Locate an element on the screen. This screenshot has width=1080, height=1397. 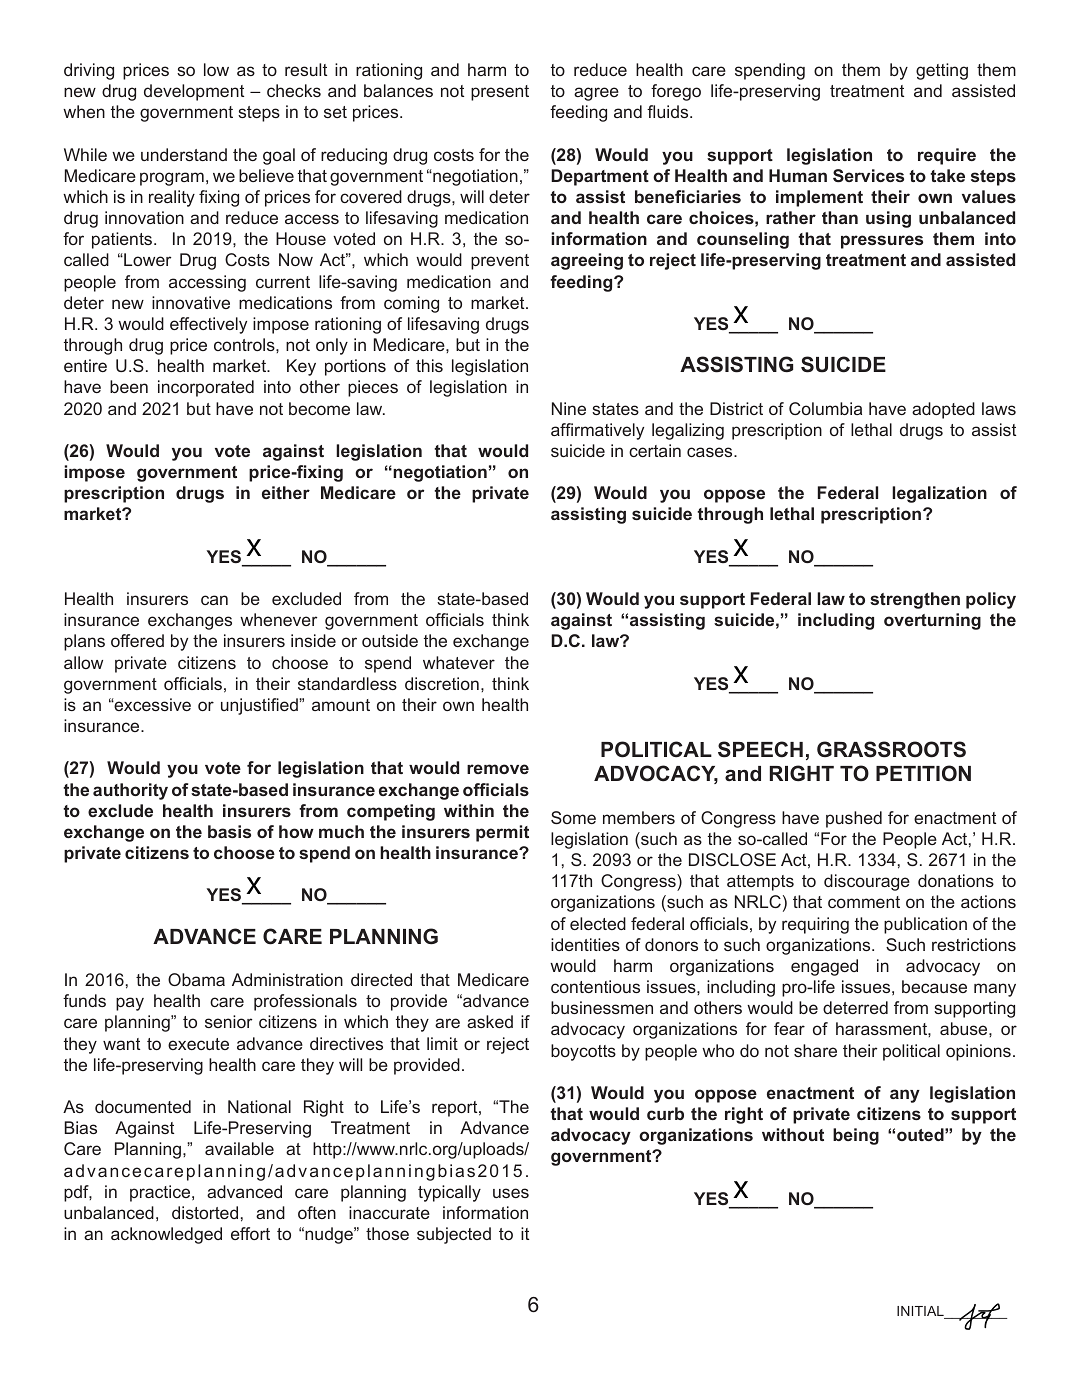
basis is located at coordinates (229, 831).
